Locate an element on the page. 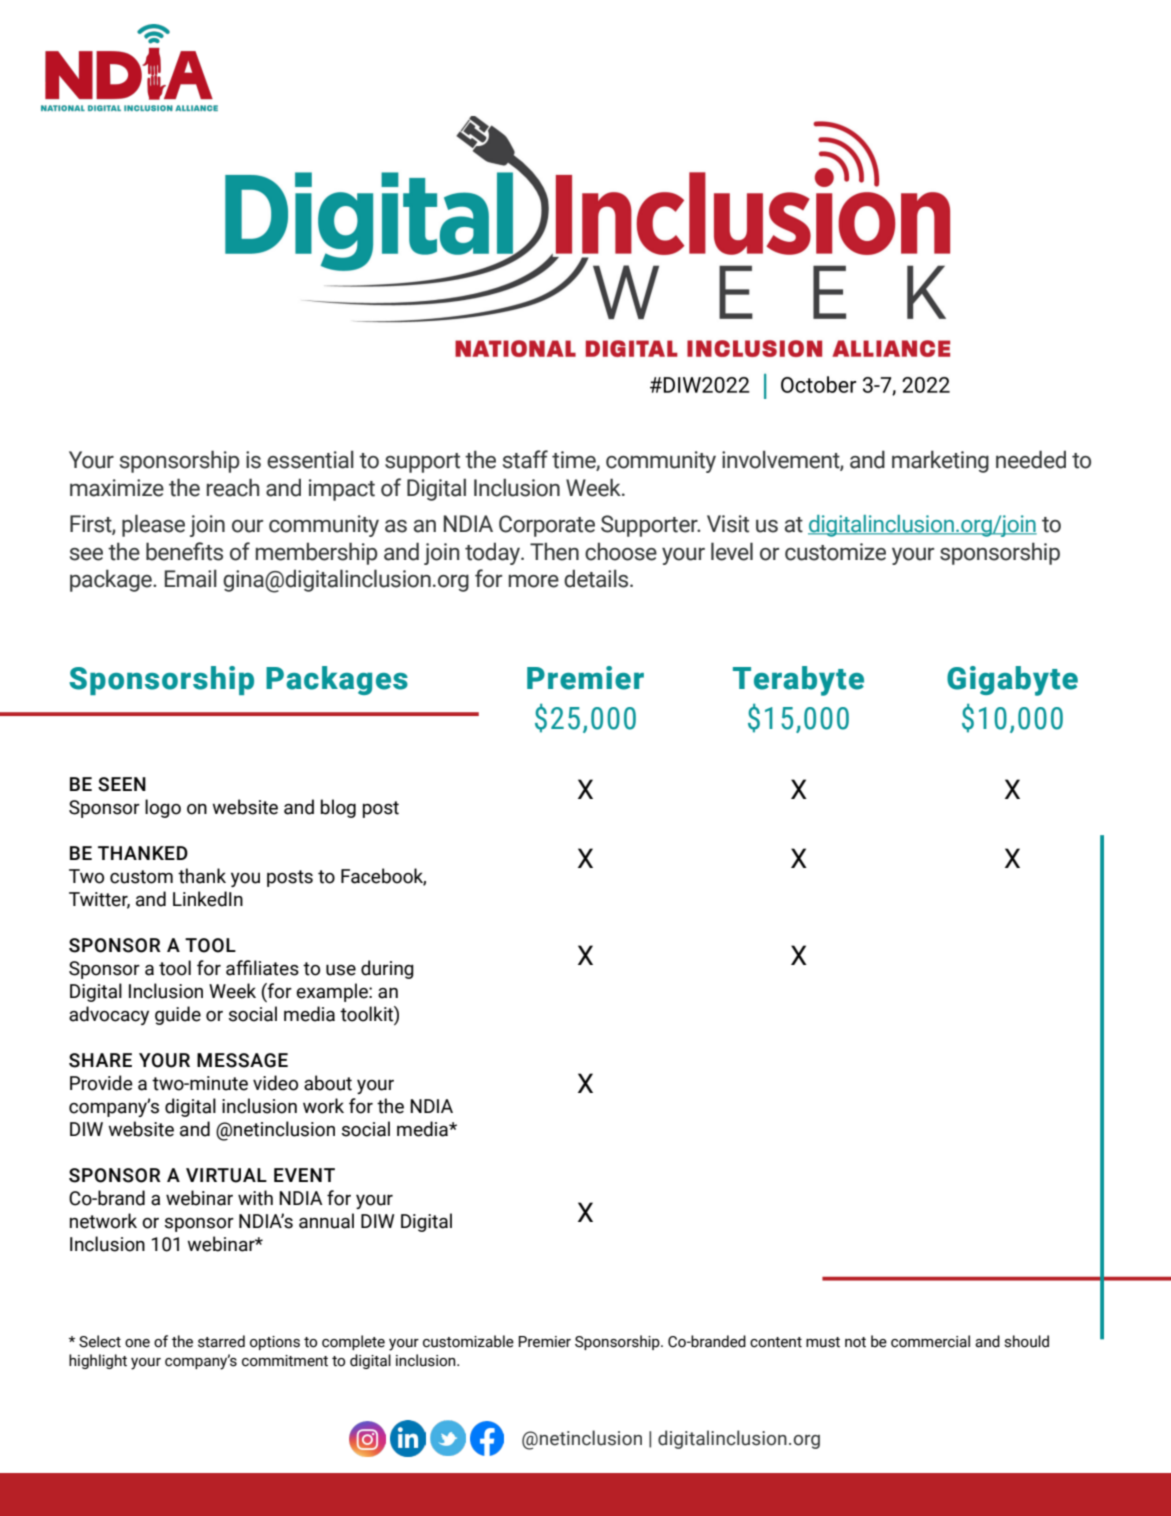 Image resolution: width=1171 pixels, height=1516 pixels. marketing is located at coordinates (940, 461).
